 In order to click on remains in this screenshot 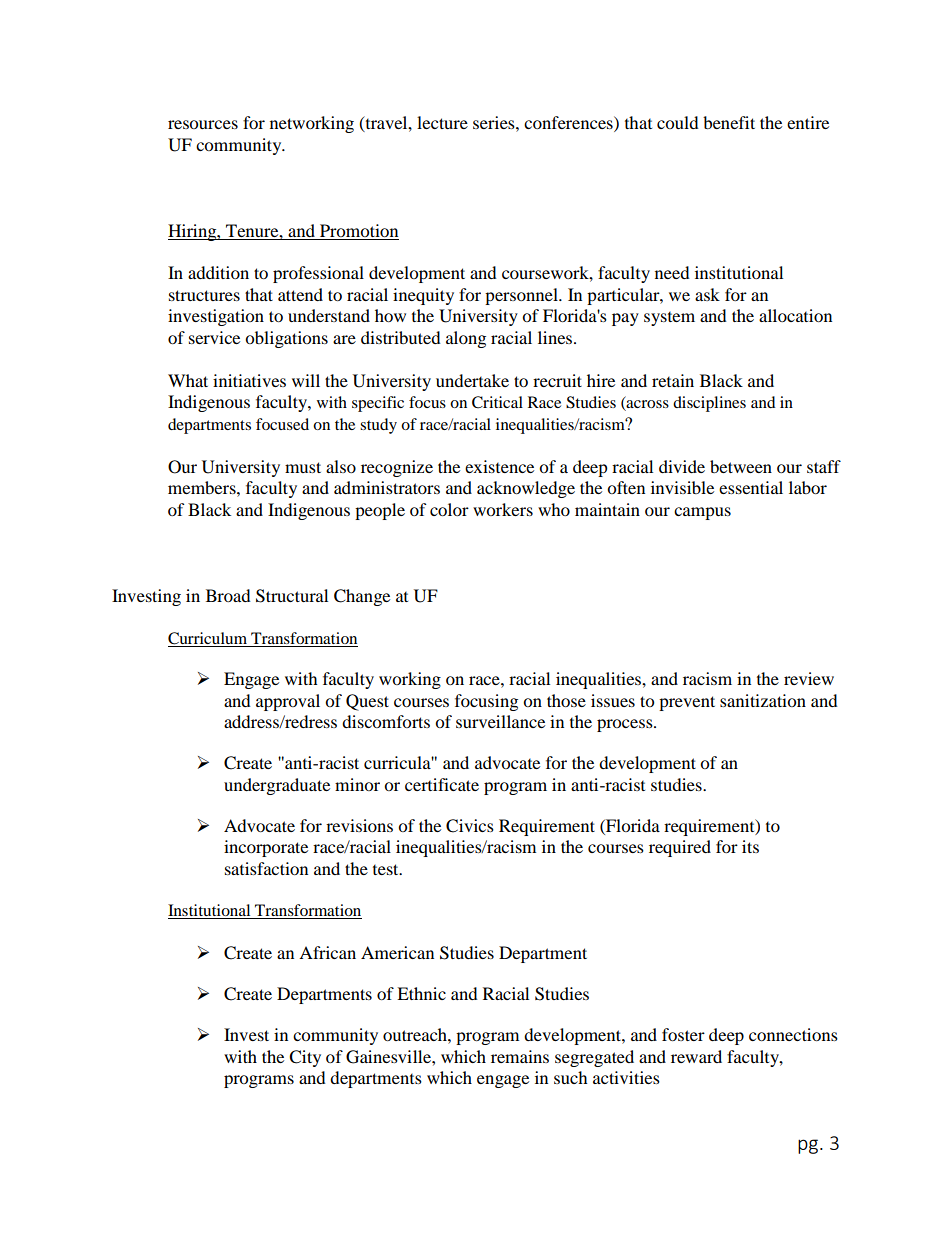, I will do `click(520, 1056)`.
